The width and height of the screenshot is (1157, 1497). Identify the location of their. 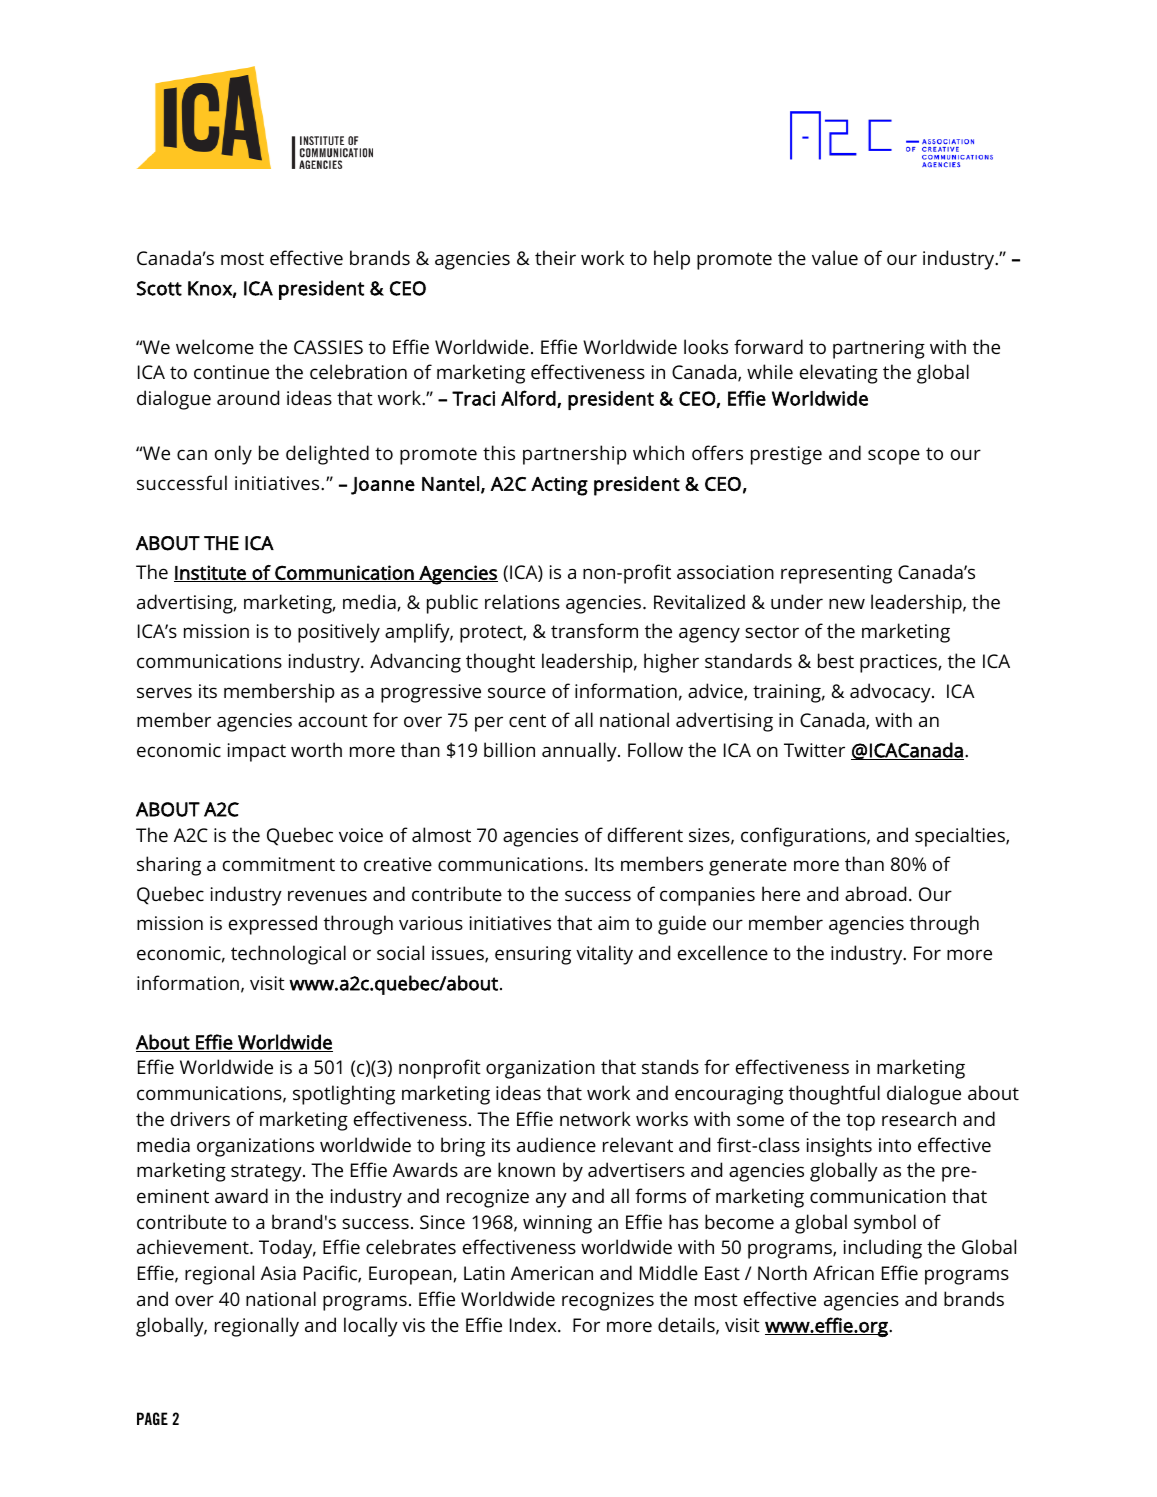
(555, 257).
